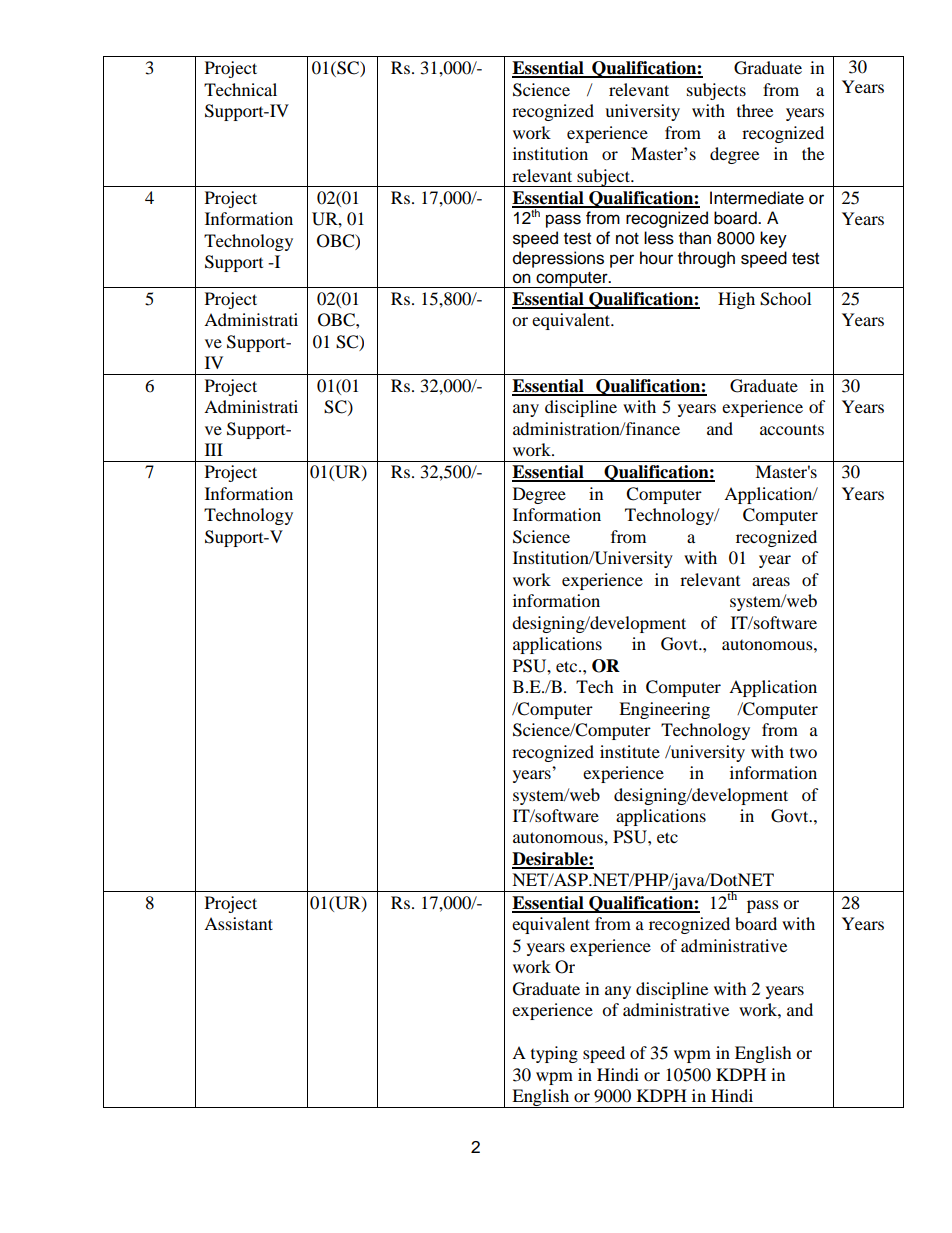  What do you see at coordinates (656, 258) in the page?
I see `hour` at bounding box center [656, 258].
